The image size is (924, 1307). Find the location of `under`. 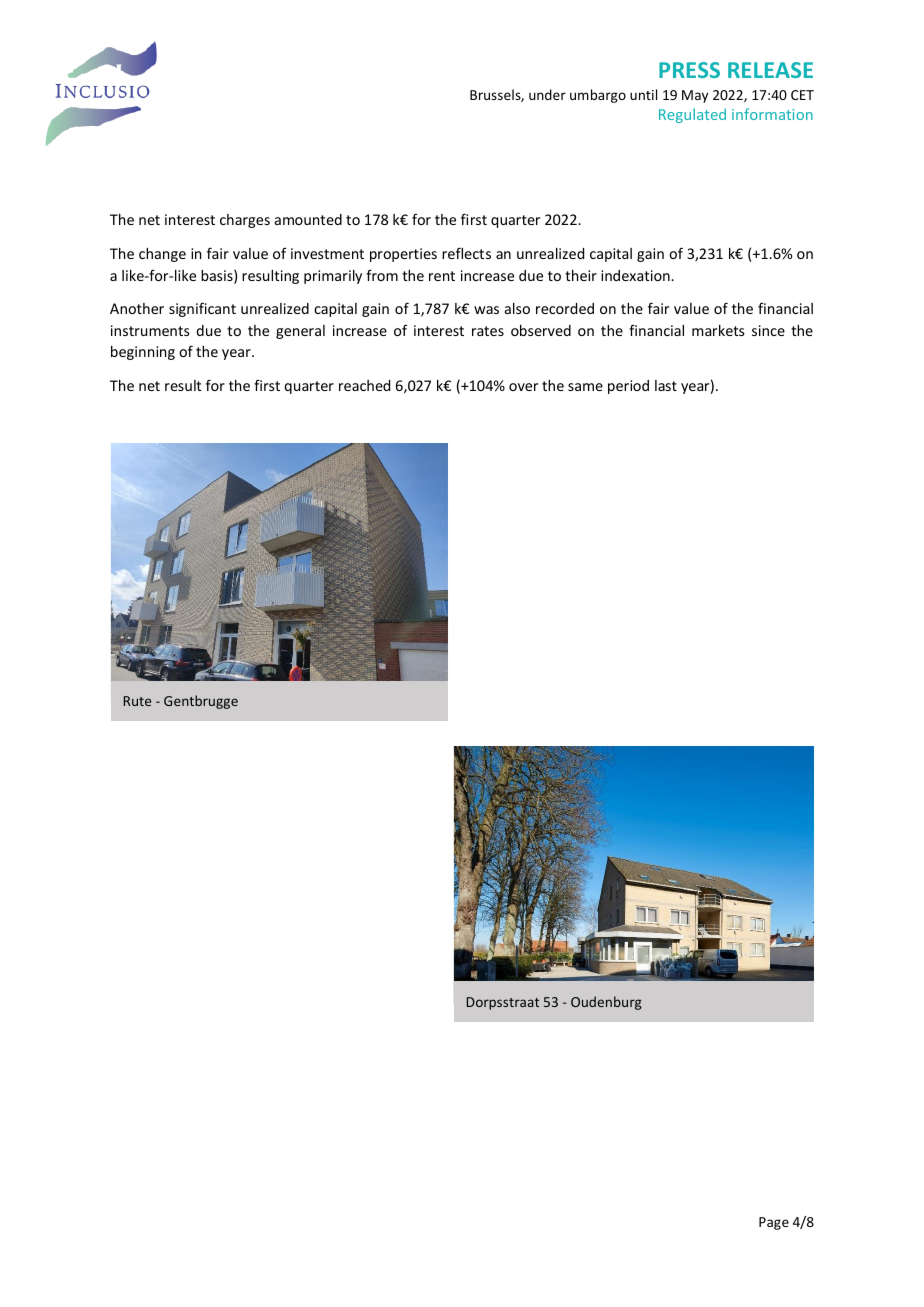

under is located at coordinates (547, 94).
